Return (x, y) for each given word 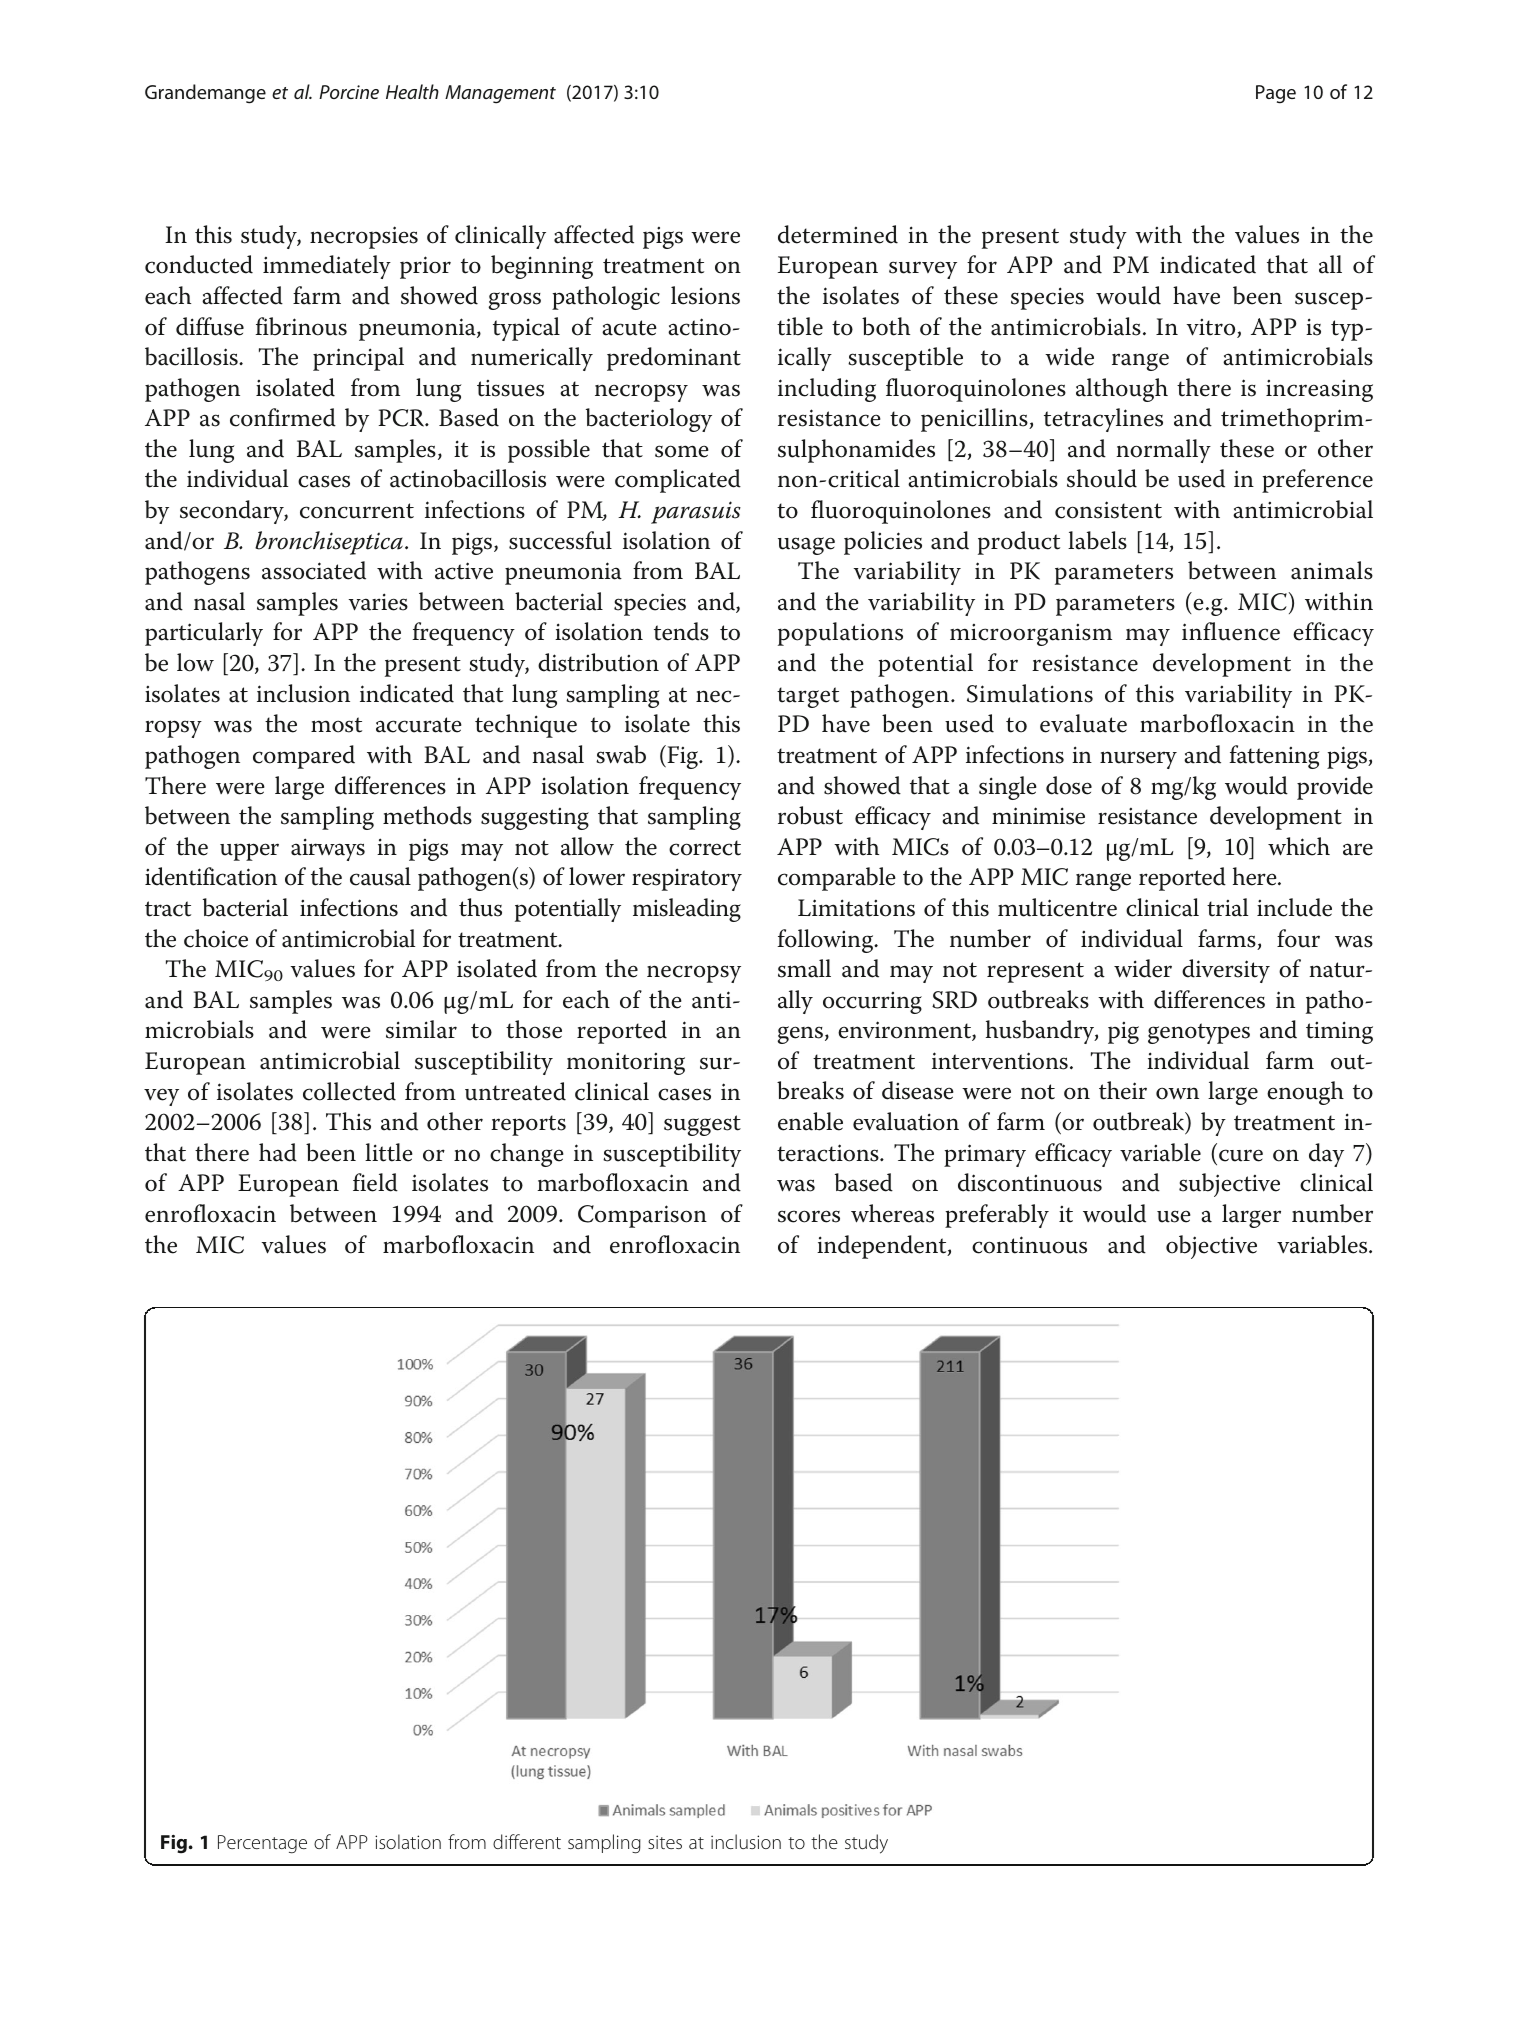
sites (665, 1842)
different (527, 1841)
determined (838, 234)
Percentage (262, 1844)
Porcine (349, 92)
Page (1276, 94)
